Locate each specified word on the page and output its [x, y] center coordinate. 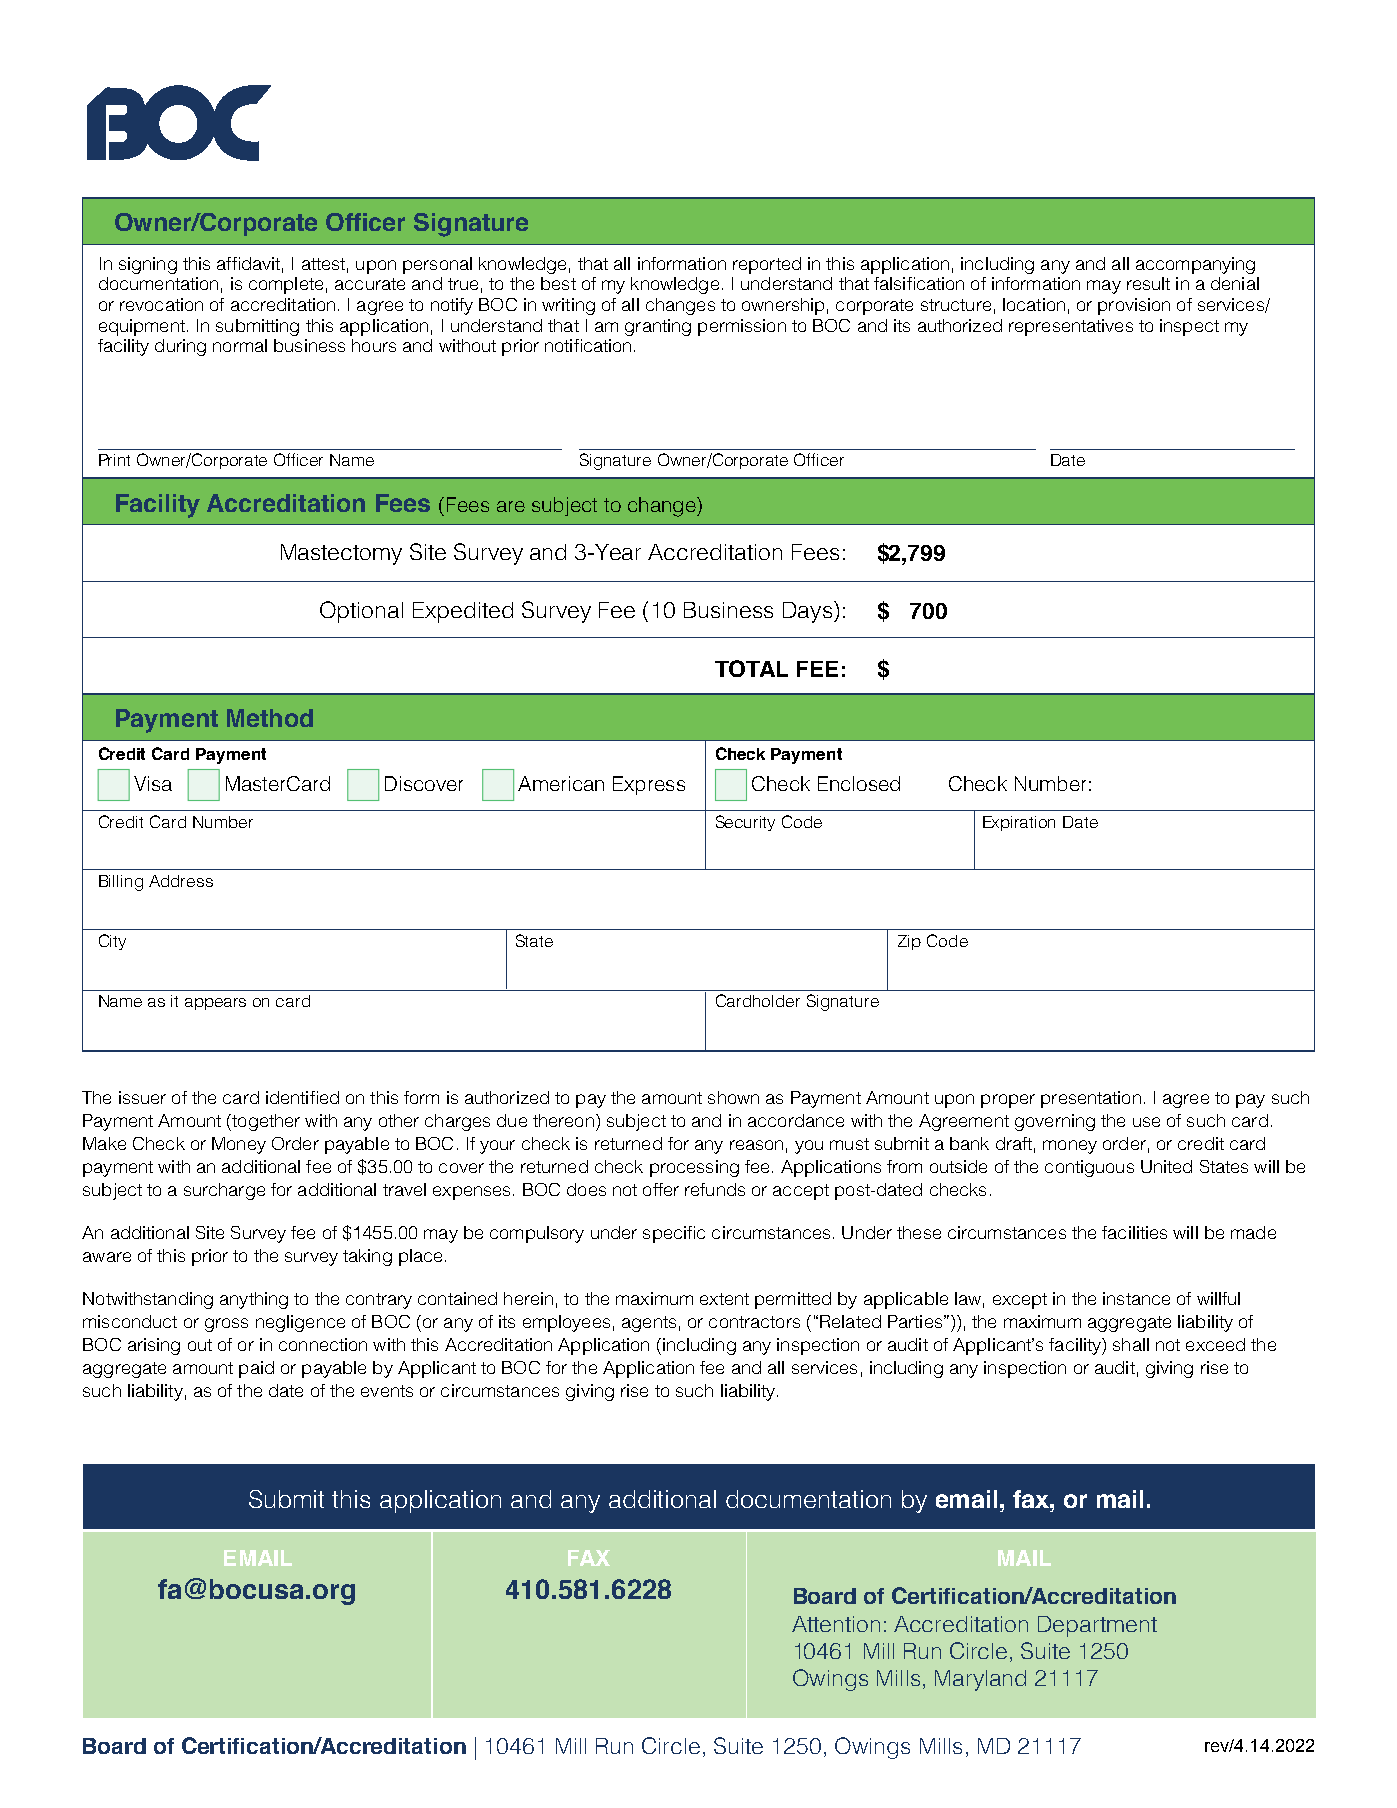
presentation [1091, 1099]
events [387, 1391]
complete [286, 285]
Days [807, 612]
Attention [836, 1624]
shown [733, 1097]
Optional [361, 612]
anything [254, 1300]
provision [1134, 306]
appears [215, 1004]
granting [658, 327]
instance [1136, 1298]
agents [649, 1324]
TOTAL [751, 668]
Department [1097, 1626]
